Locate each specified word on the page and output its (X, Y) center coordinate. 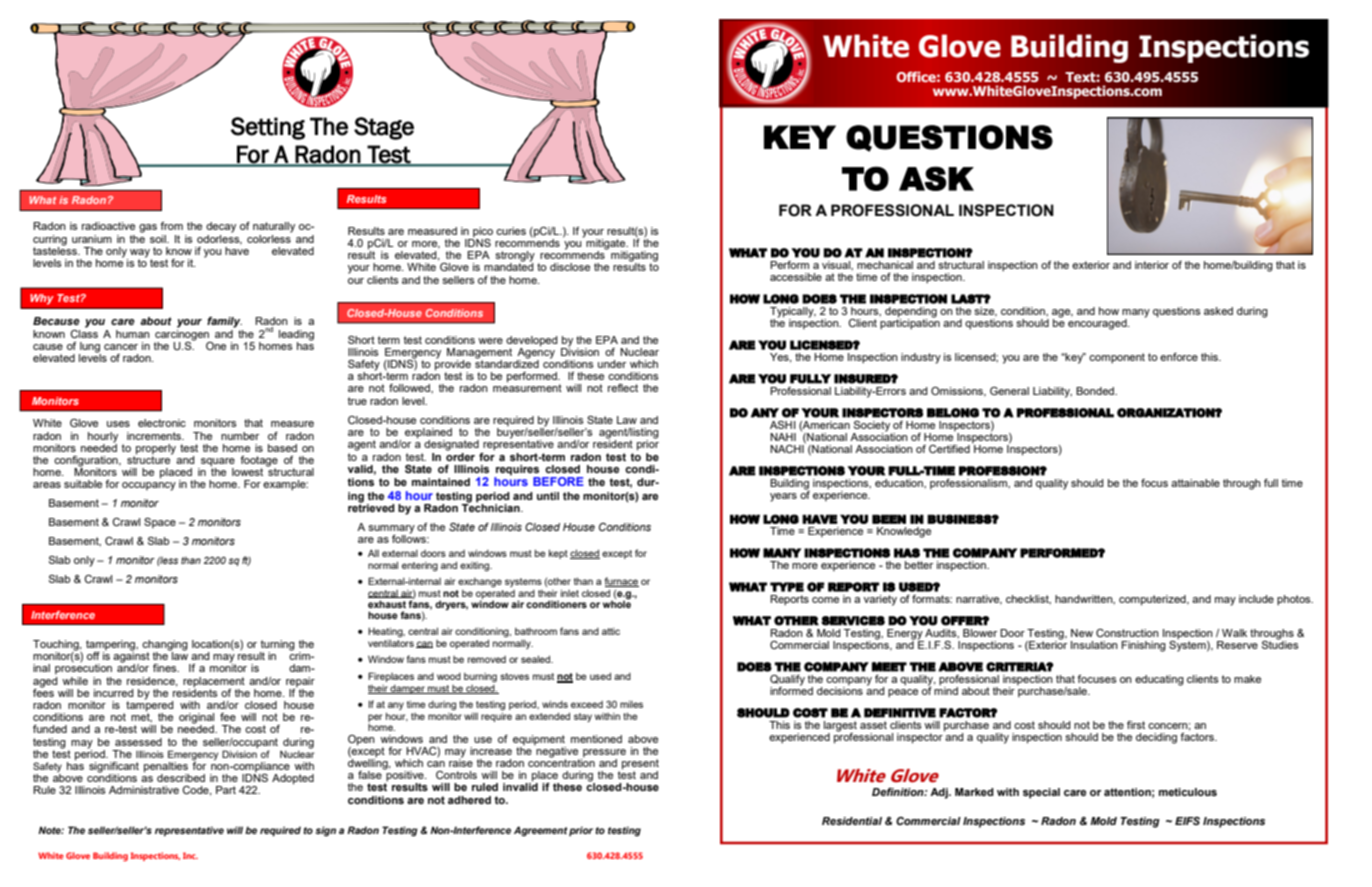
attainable (1195, 483)
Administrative (144, 790)
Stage (384, 128)
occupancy (149, 486)
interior (1152, 265)
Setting (268, 128)
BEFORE (558, 481)
